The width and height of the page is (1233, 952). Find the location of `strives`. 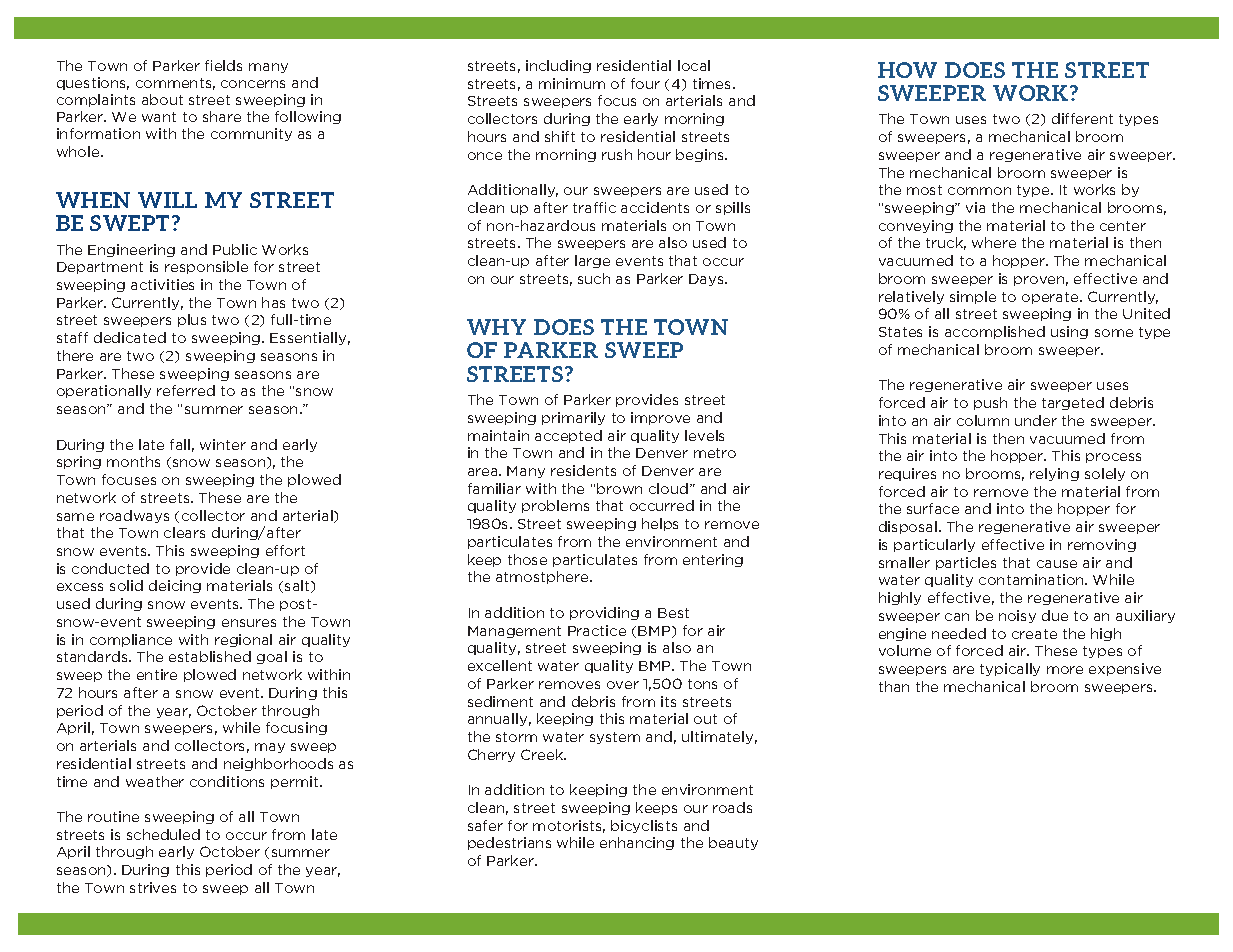

strives is located at coordinates (153, 887).
